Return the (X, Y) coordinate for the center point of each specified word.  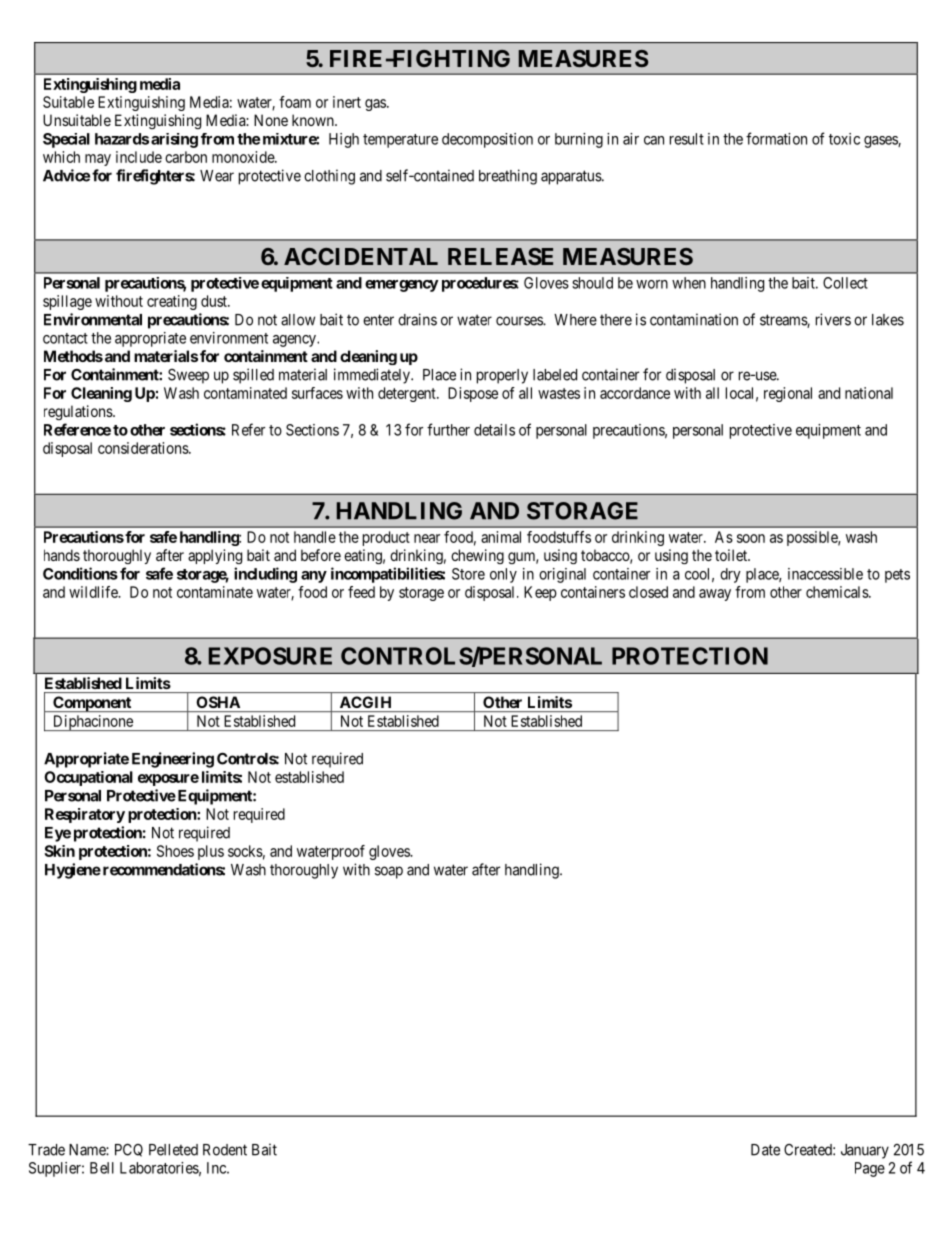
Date (765, 1150)
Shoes (175, 851)
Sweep (188, 376)
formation (776, 138)
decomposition (487, 140)
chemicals (838, 592)
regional (788, 394)
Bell (102, 1168)
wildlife (94, 592)
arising (174, 140)
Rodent (225, 1150)
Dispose (473, 394)
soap (389, 872)
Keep (540, 593)
